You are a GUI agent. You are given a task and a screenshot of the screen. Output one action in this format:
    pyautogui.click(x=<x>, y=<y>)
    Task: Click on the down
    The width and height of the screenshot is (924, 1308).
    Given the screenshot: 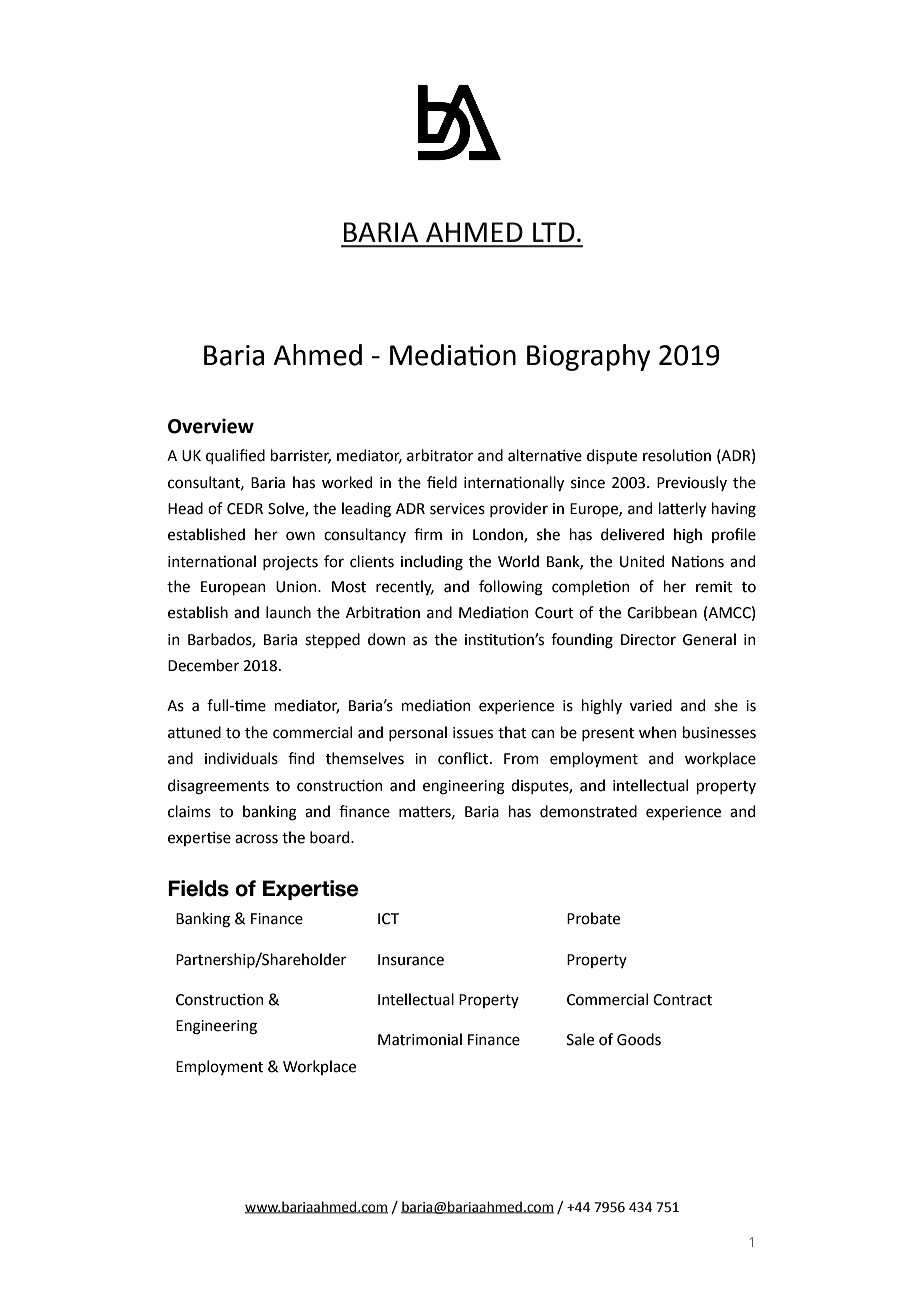 What is the action you would take?
    pyautogui.click(x=387, y=639)
